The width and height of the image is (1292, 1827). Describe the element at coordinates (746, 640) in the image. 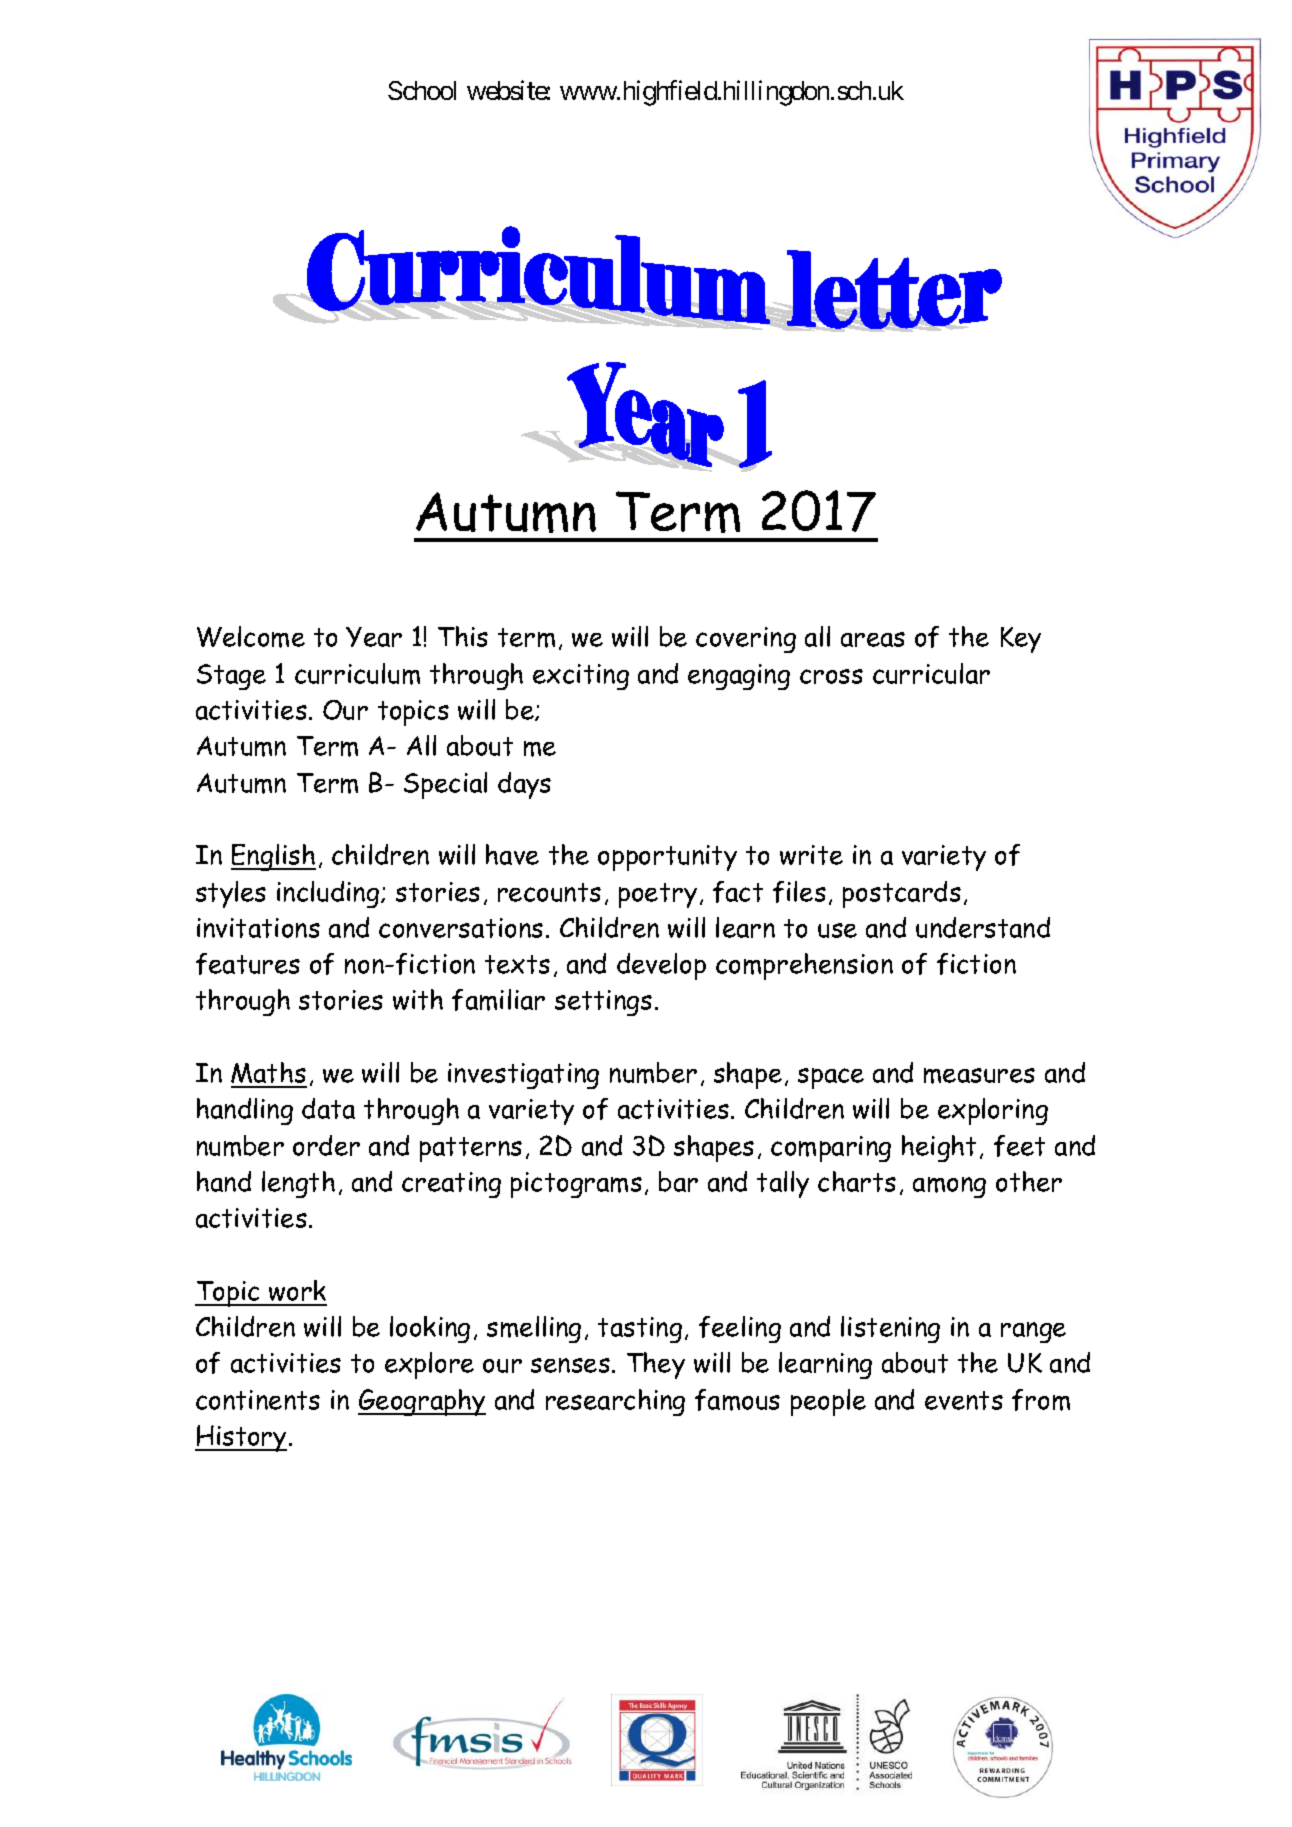

I see `covering` at that location.
